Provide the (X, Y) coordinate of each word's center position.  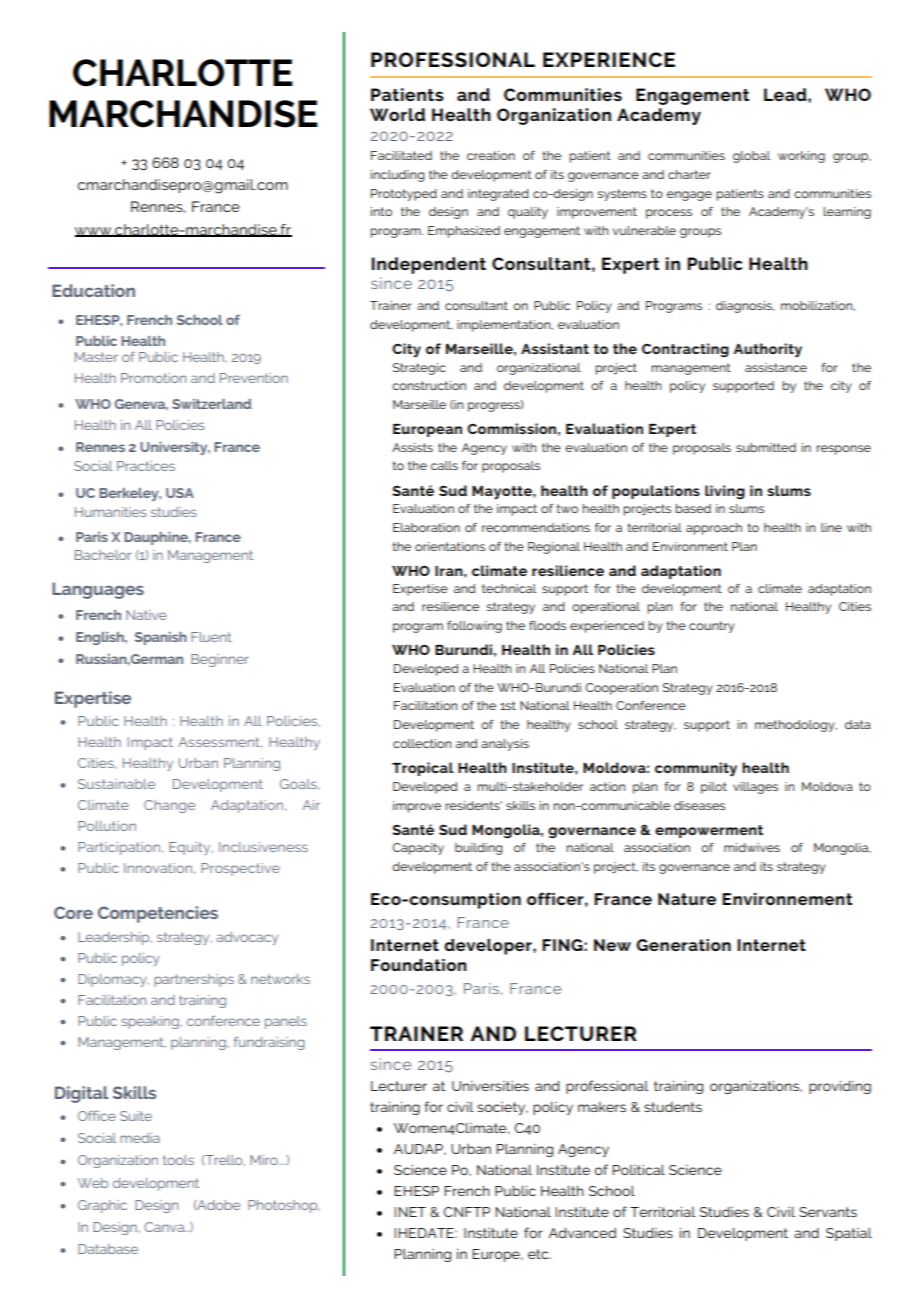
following (474, 627)
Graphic (102, 1206)
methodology (796, 726)
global (751, 157)
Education (93, 290)
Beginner (220, 660)
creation (491, 155)
